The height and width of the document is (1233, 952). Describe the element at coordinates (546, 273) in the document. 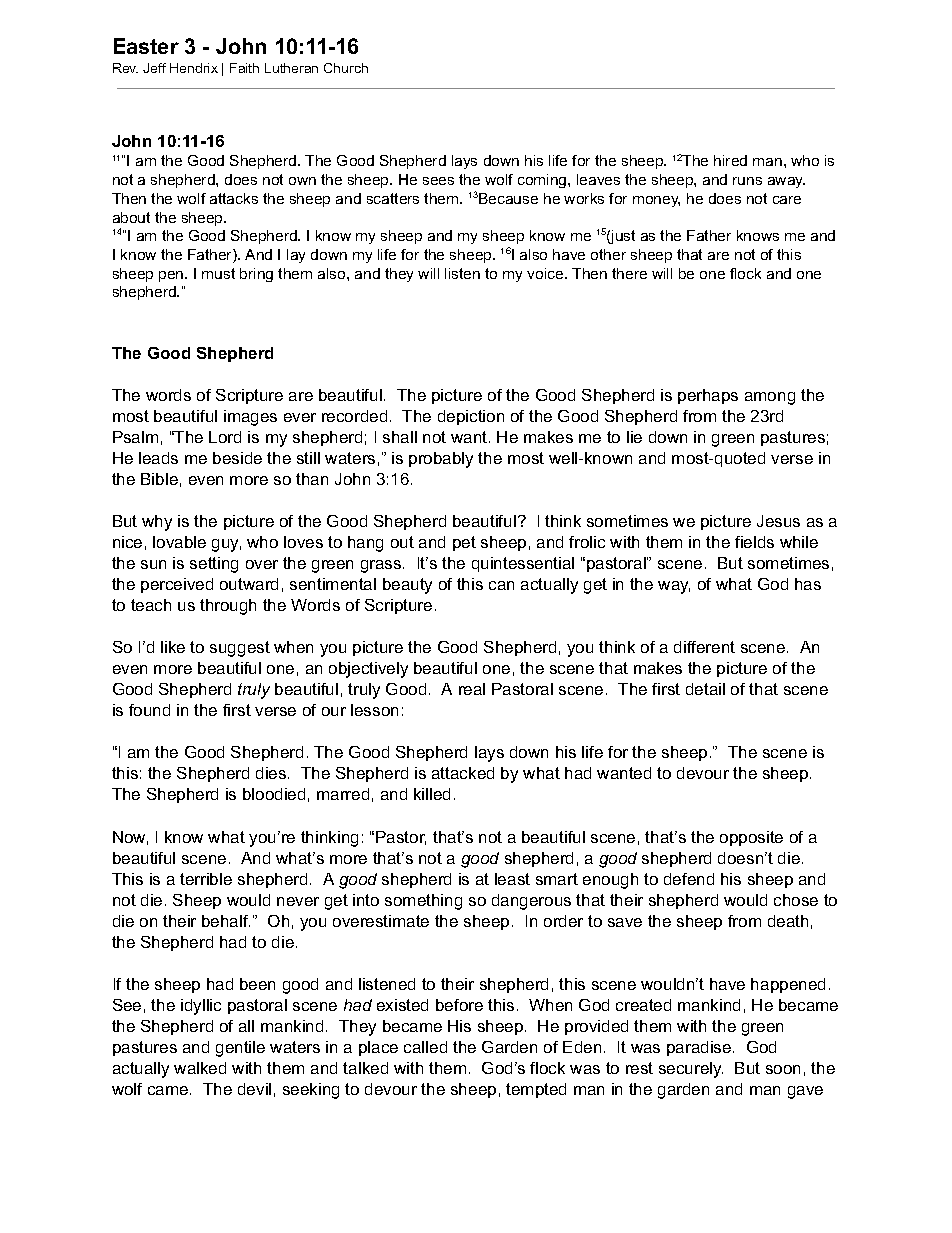

I see `voice` at that location.
